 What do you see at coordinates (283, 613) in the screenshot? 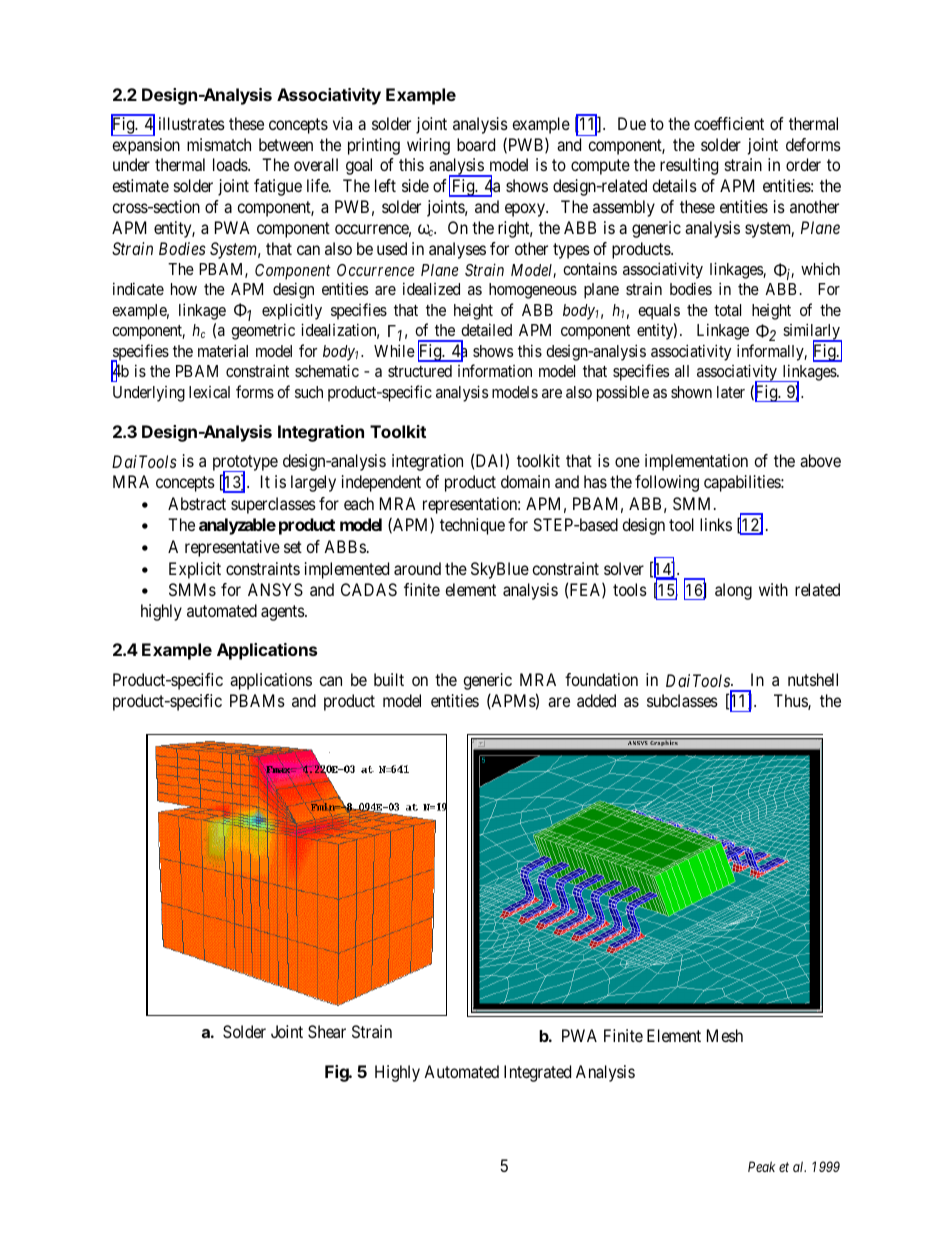
I see `agents` at bounding box center [283, 613].
